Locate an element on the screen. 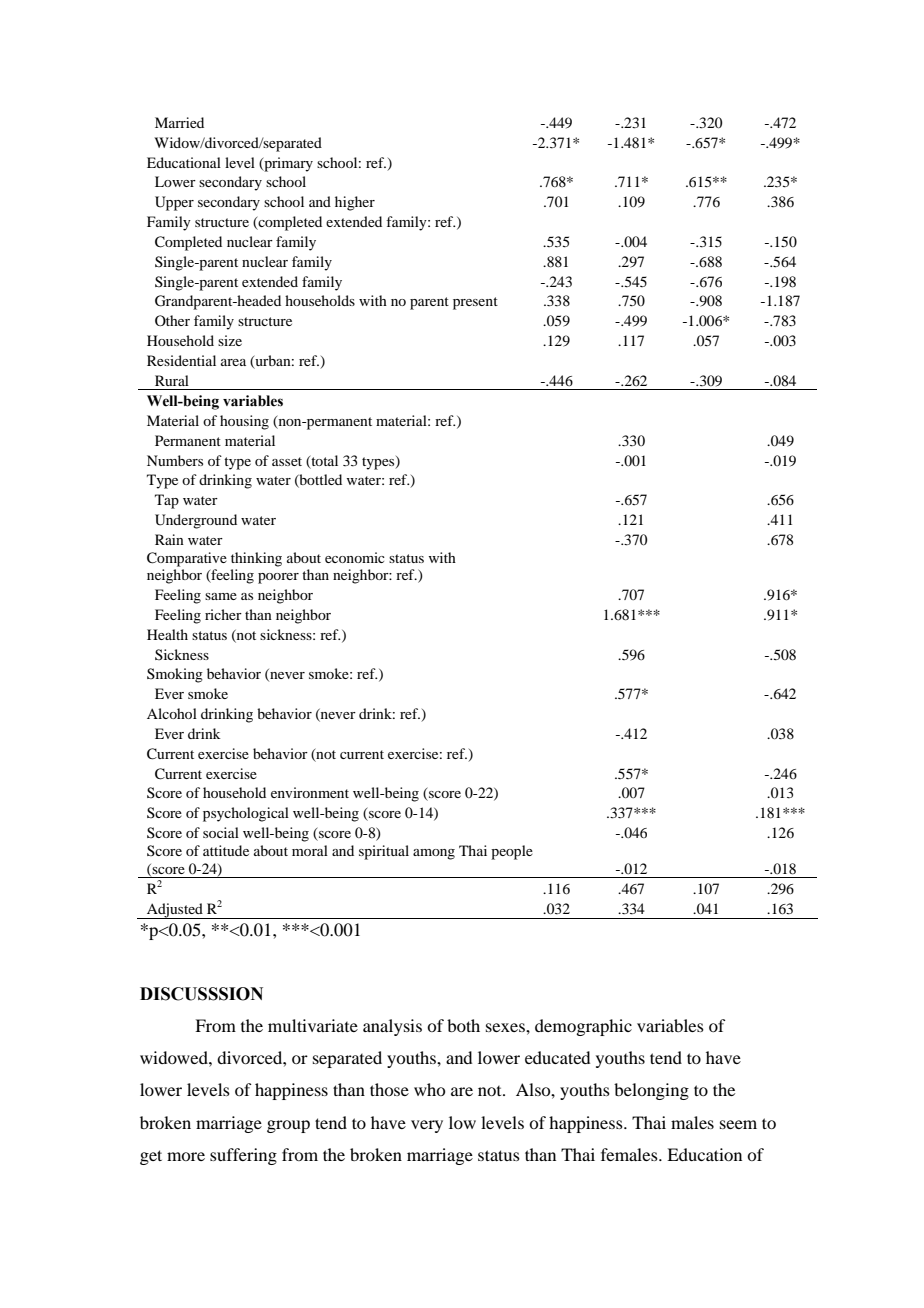 The width and height of the screenshot is (924, 1308). higher is located at coordinates (355, 203).
